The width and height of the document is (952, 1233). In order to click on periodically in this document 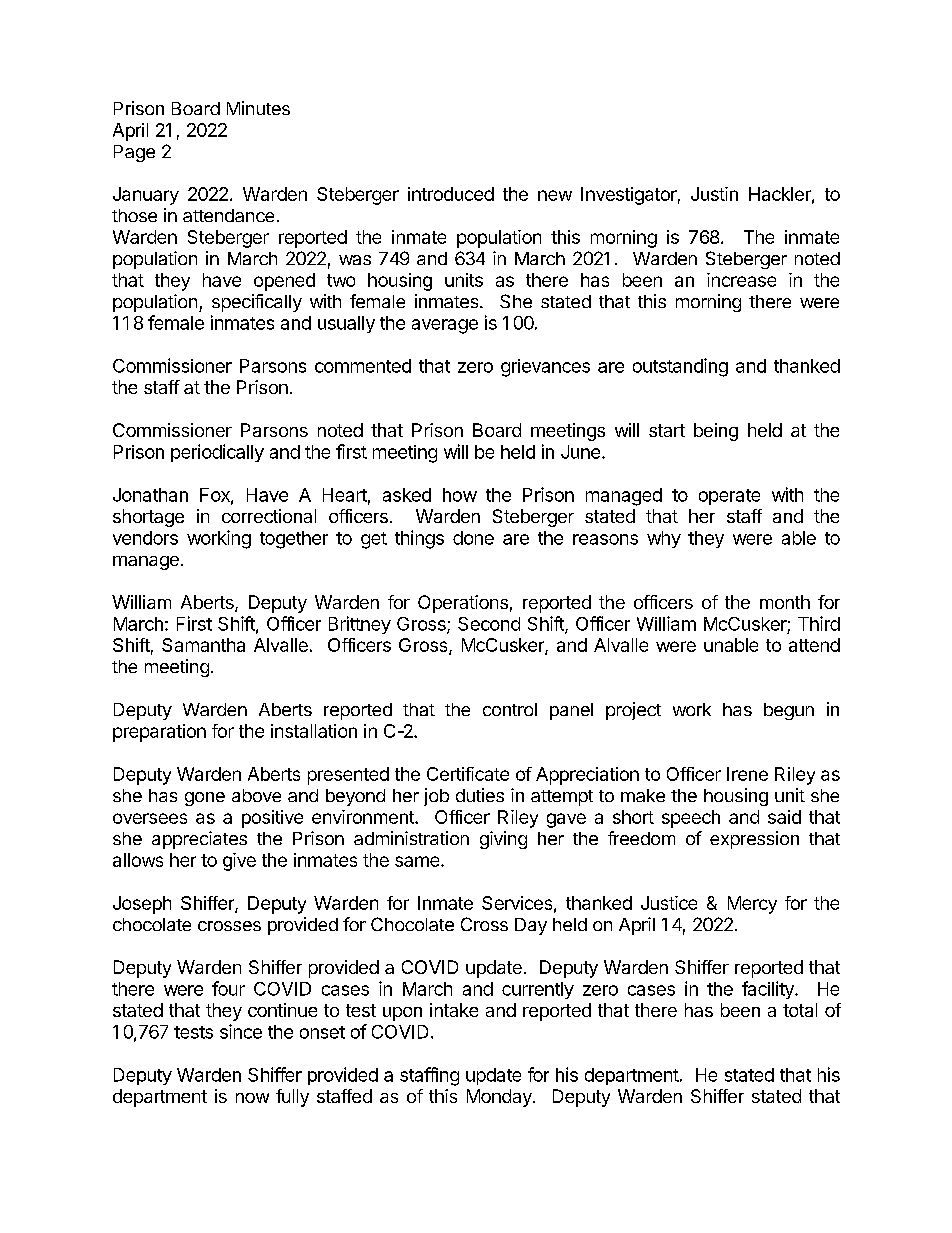, I will do `click(217, 453)`.
